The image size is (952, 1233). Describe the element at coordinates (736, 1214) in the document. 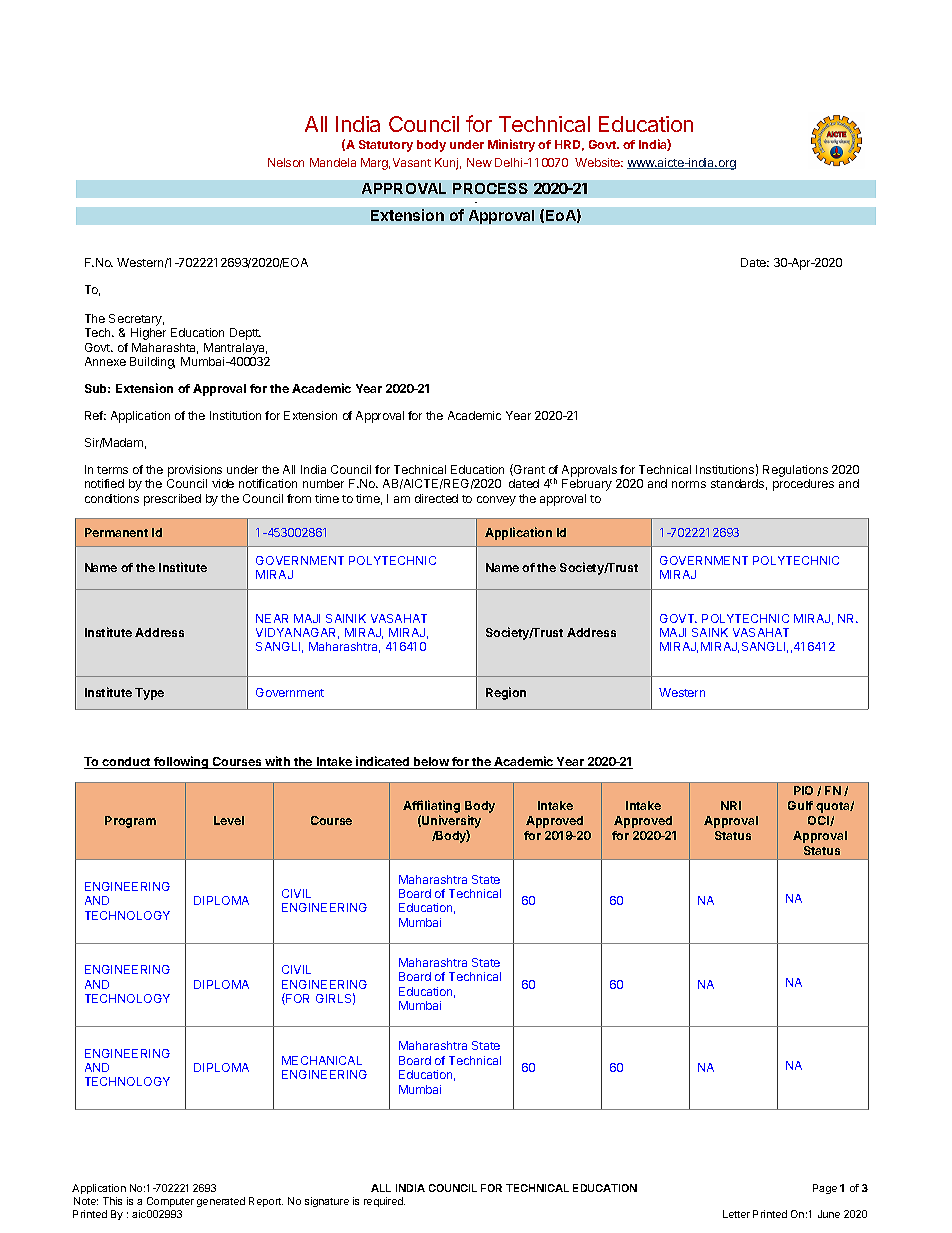

I see `Letter` at that location.
